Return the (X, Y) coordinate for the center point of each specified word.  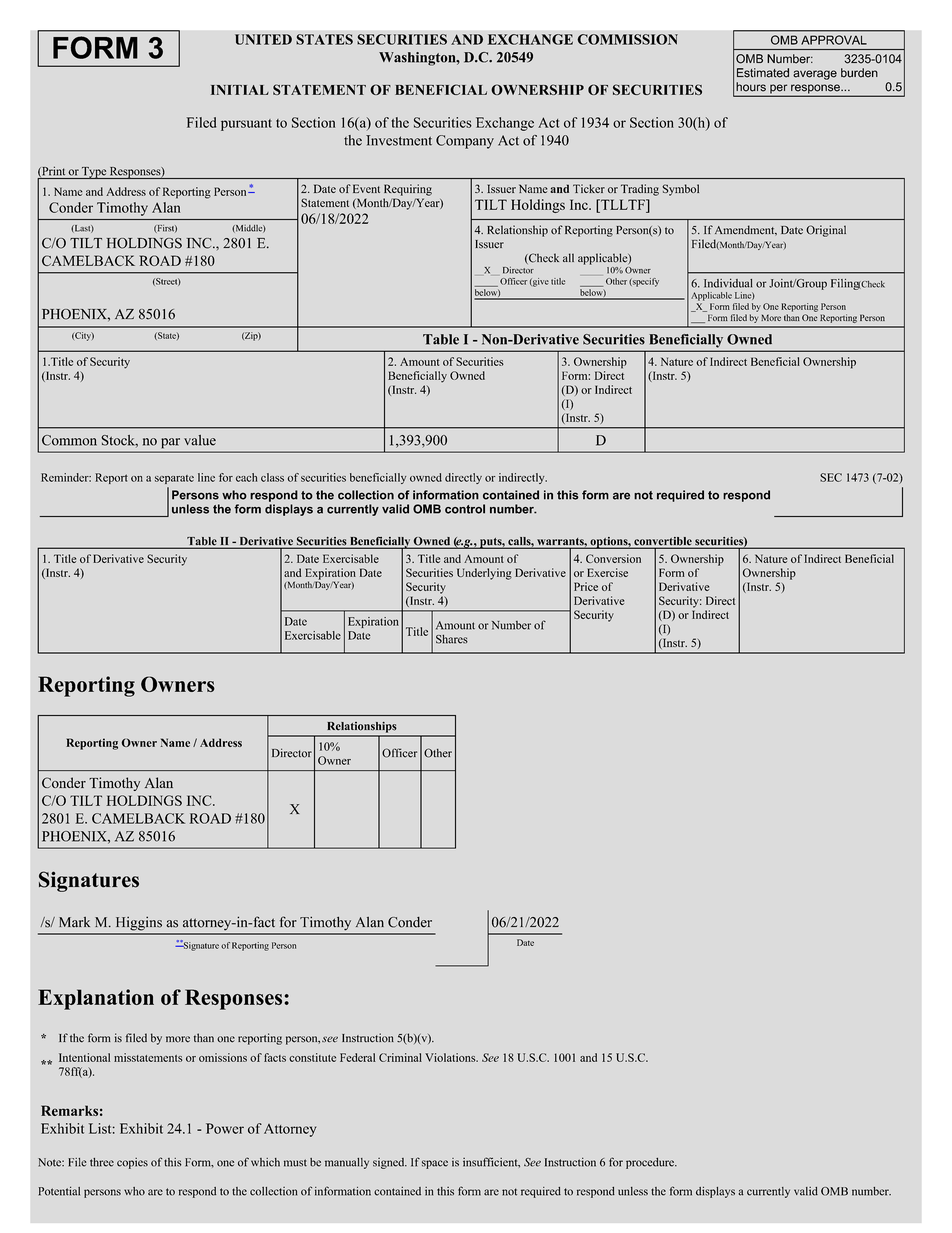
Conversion (613, 558)
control (465, 509)
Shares (452, 639)
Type (94, 173)
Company (465, 142)
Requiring (408, 190)
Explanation (96, 999)
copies (132, 1163)
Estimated (763, 73)
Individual (728, 283)
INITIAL (240, 90)
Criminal (400, 1057)
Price (586, 586)
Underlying (484, 574)
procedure (651, 1163)
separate (174, 479)
